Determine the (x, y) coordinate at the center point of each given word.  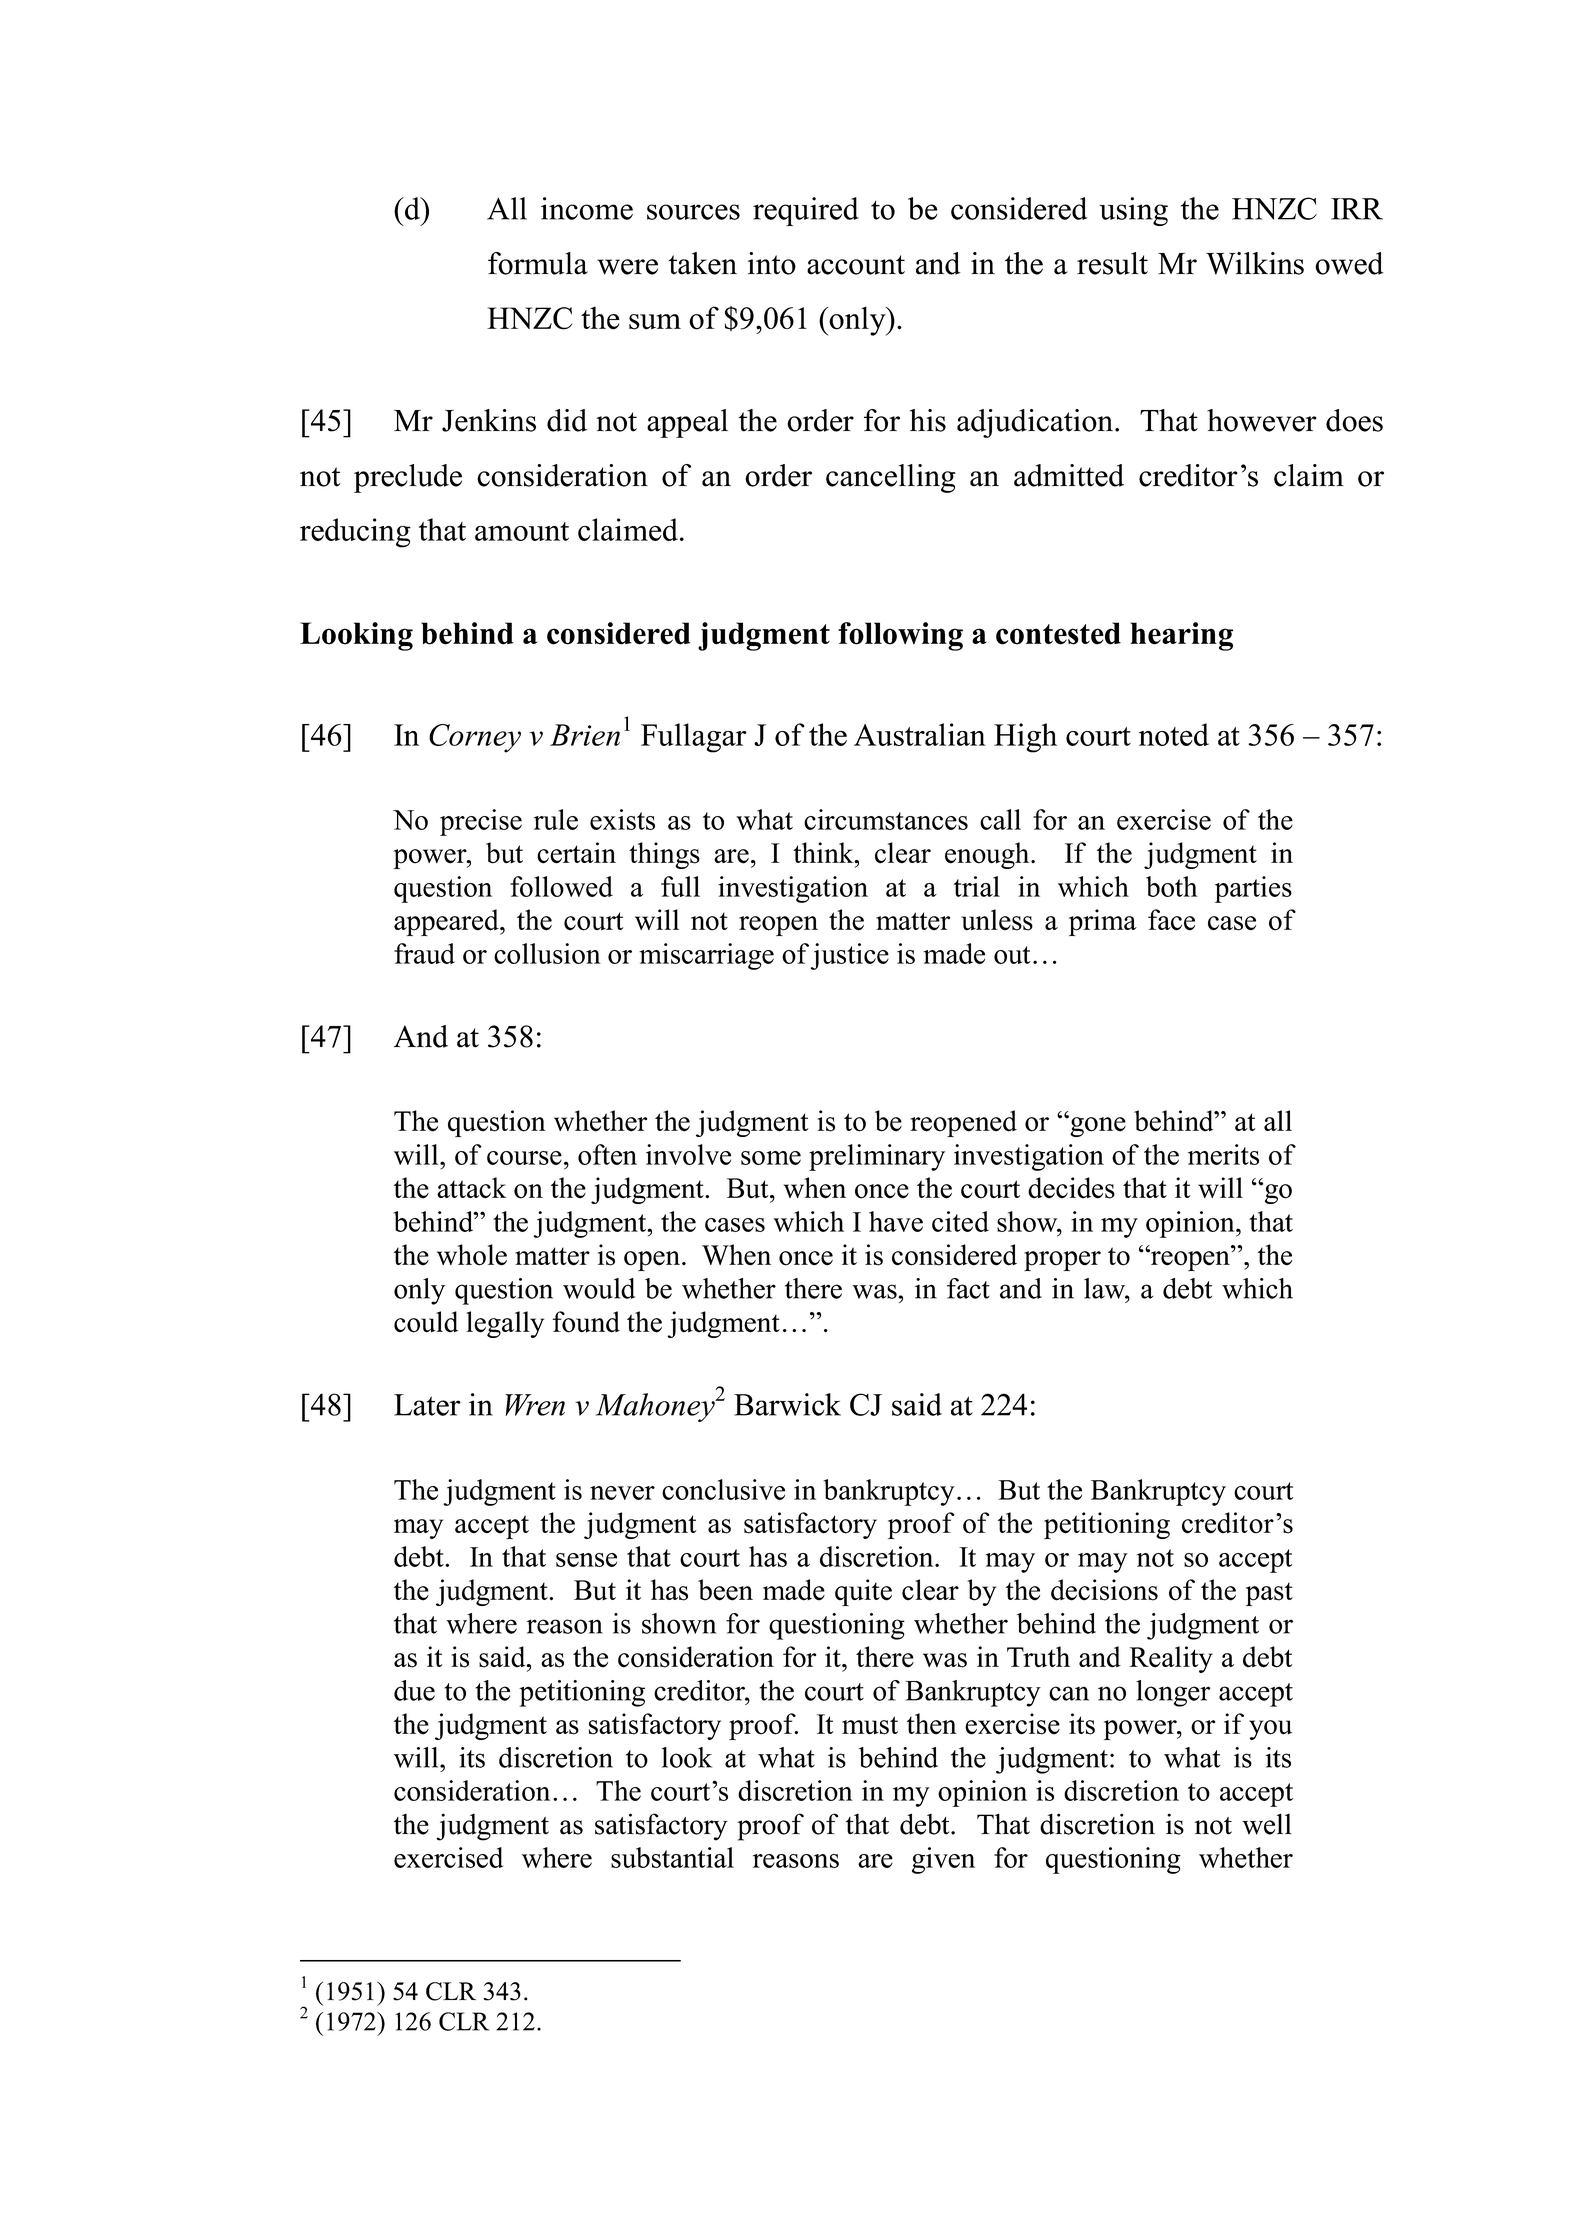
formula (538, 263)
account (856, 265)
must (870, 1725)
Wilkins (1255, 263)
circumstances (886, 819)
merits (1223, 1154)
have (896, 1221)
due (414, 1690)
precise (481, 822)
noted (1174, 734)
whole (472, 1255)
